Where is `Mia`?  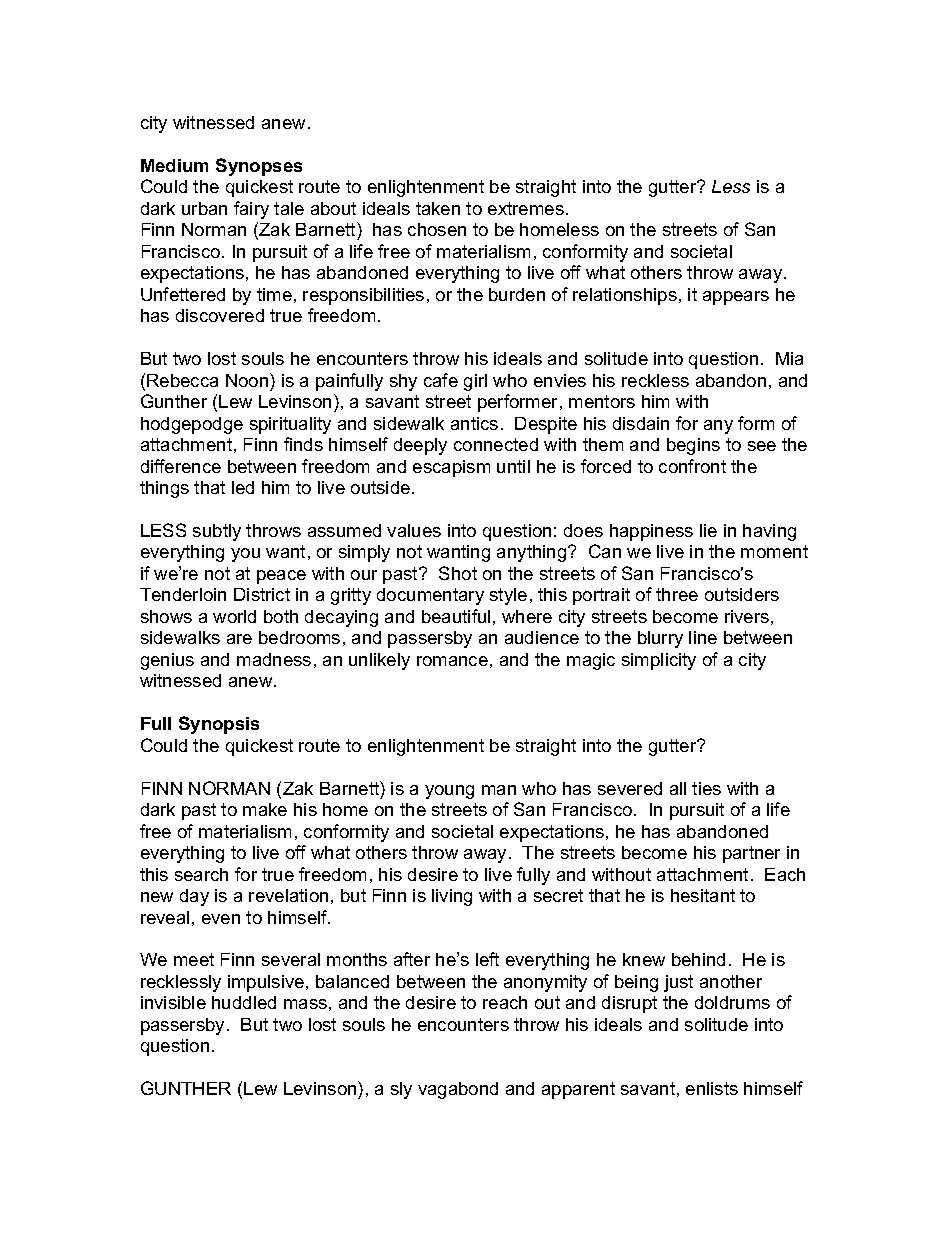 Mia is located at coordinates (789, 358).
